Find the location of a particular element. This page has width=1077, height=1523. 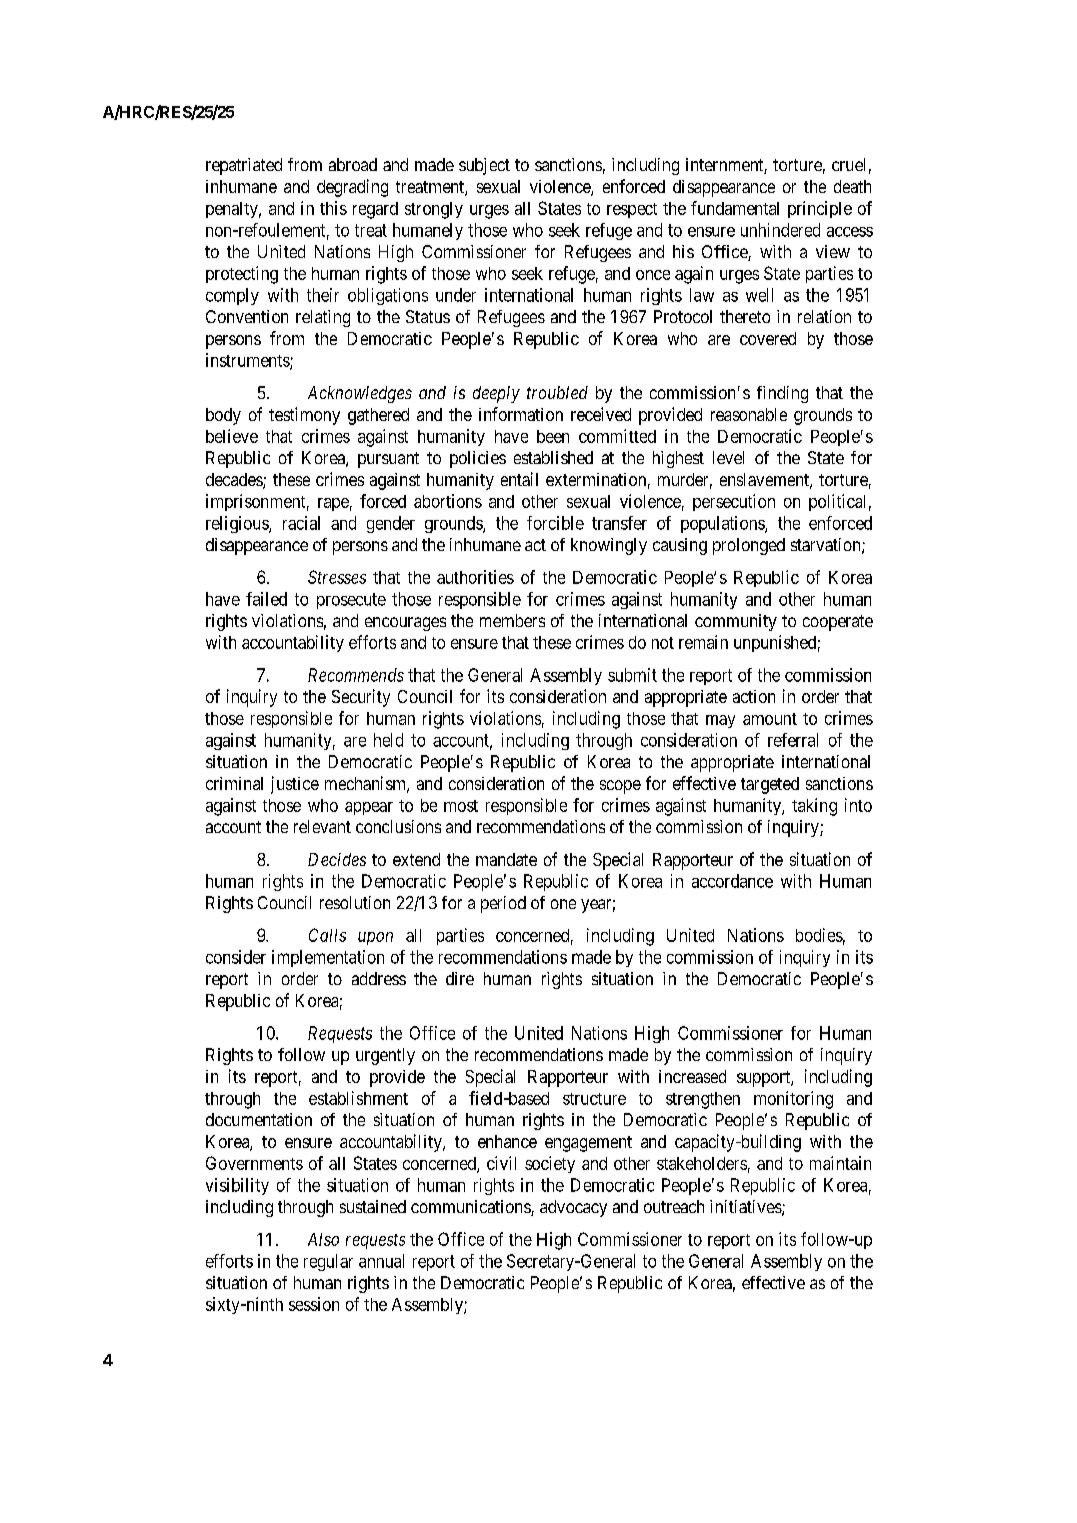

racial is located at coordinates (301, 523).
